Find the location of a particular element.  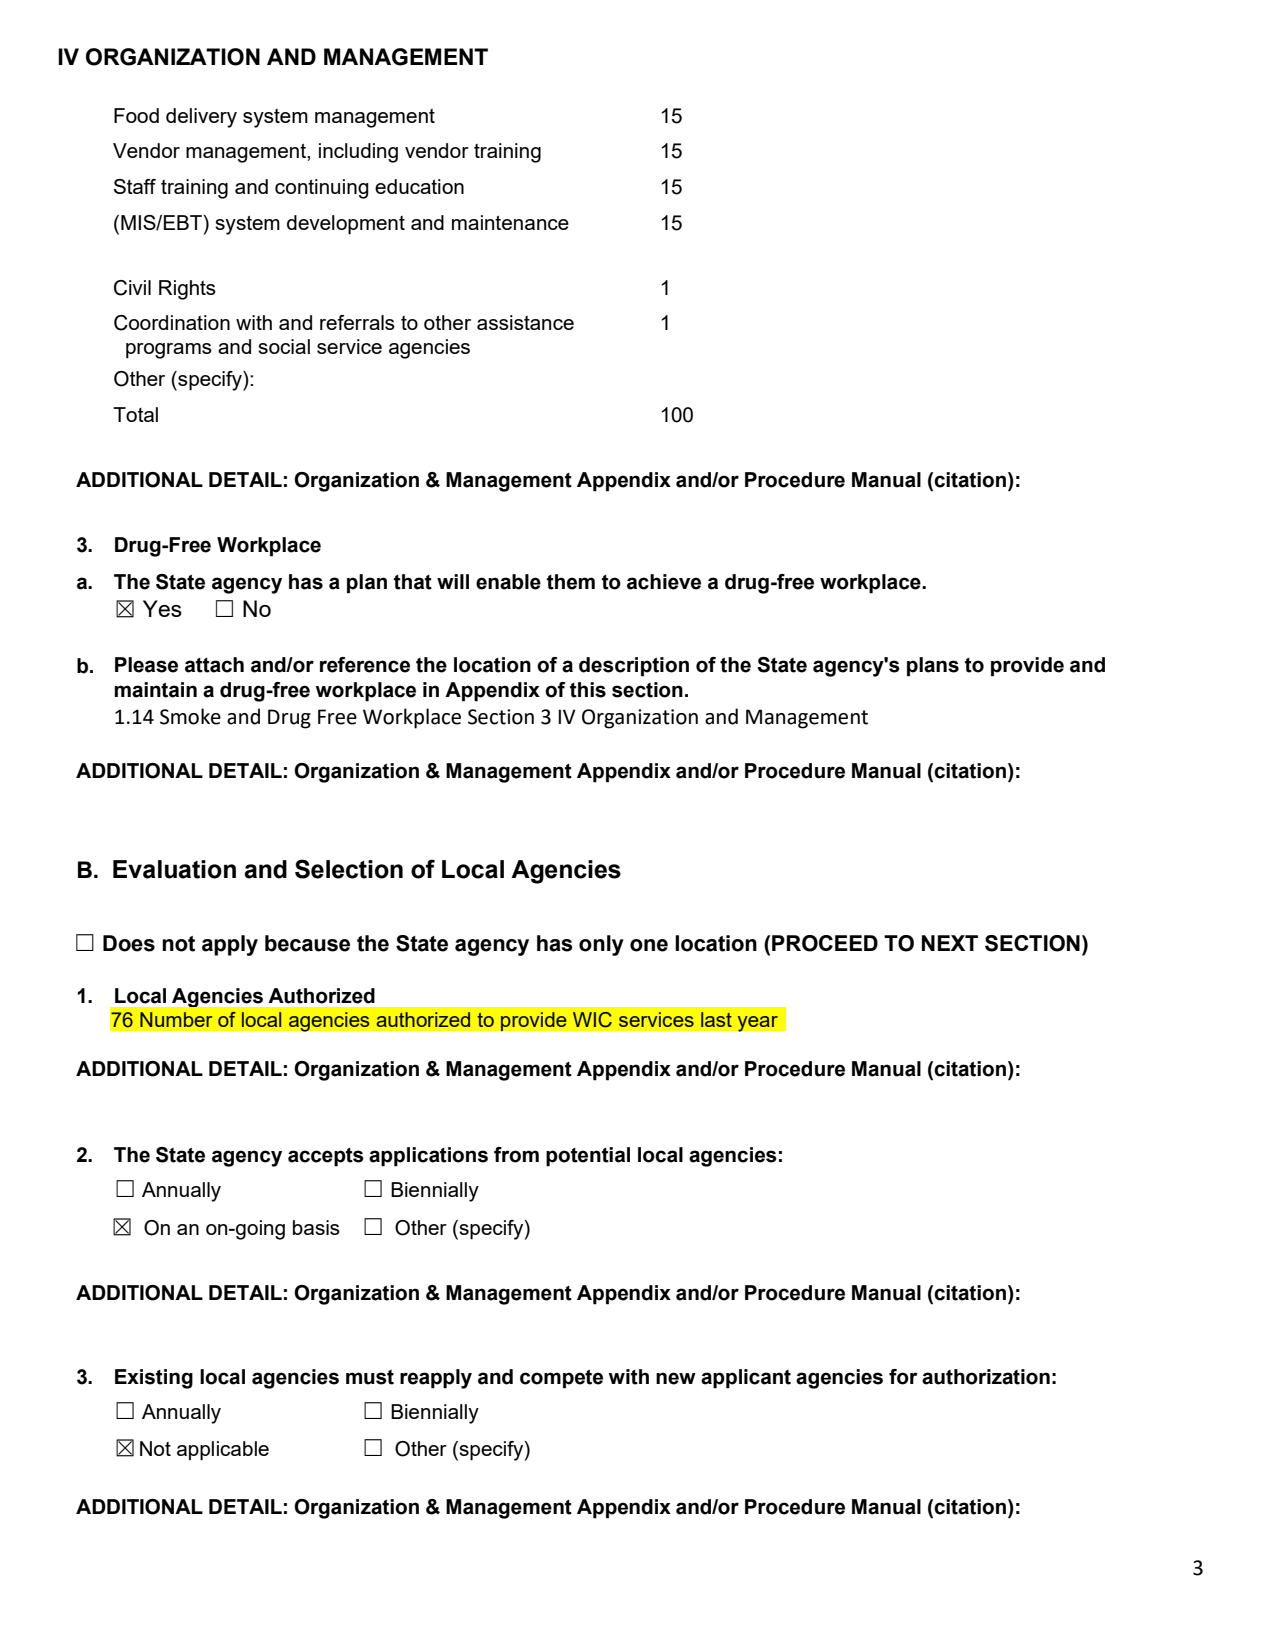

delivery is located at coordinates (201, 118).
